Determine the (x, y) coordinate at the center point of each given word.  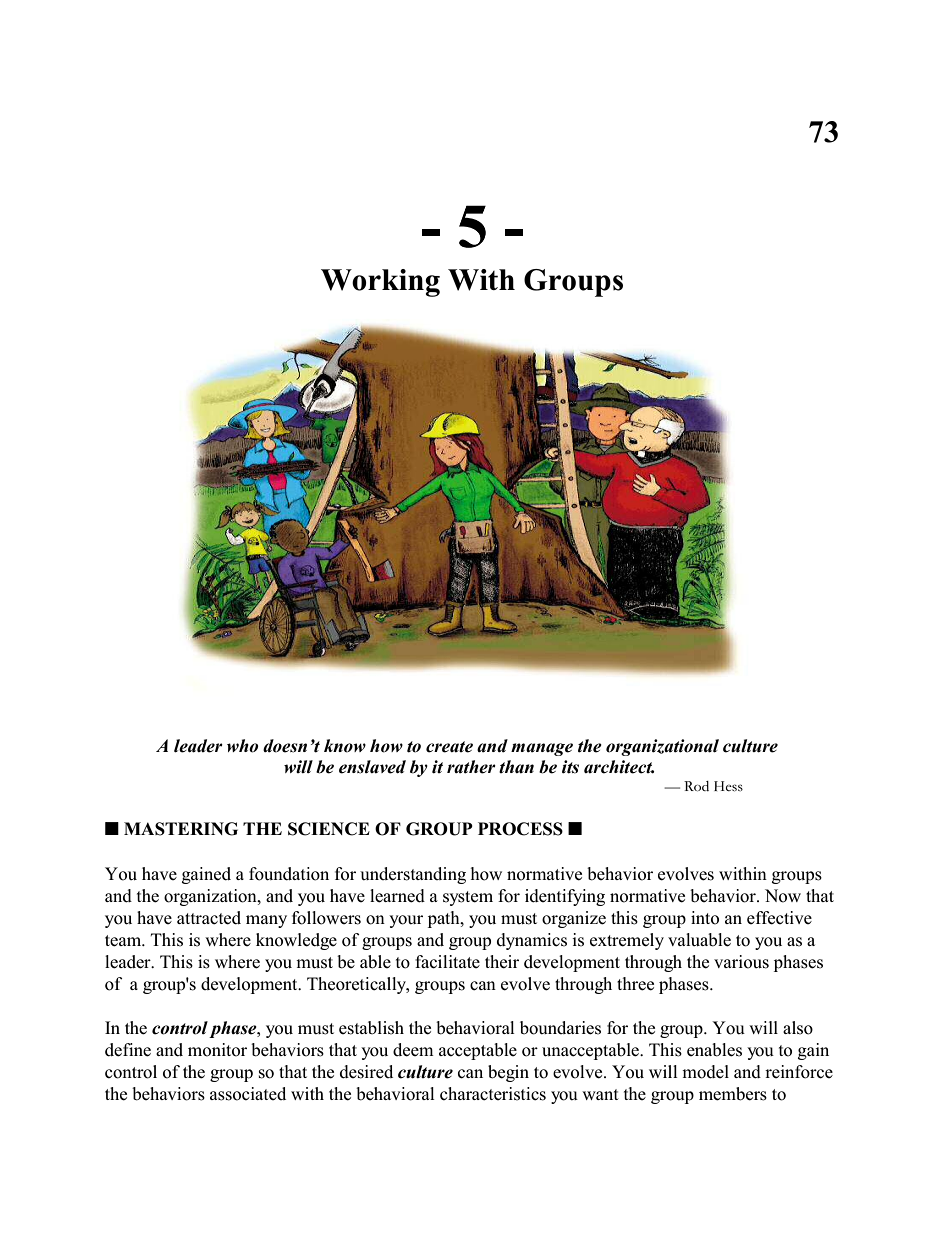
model (705, 1072)
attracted (209, 918)
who (243, 746)
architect (619, 767)
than (516, 767)
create (449, 747)
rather (471, 767)
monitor (217, 1050)
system (468, 898)
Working (380, 283)
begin (508, 1073)
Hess (728, 786)
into (705, 918)
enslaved (372, 767)
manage (542, 749)
